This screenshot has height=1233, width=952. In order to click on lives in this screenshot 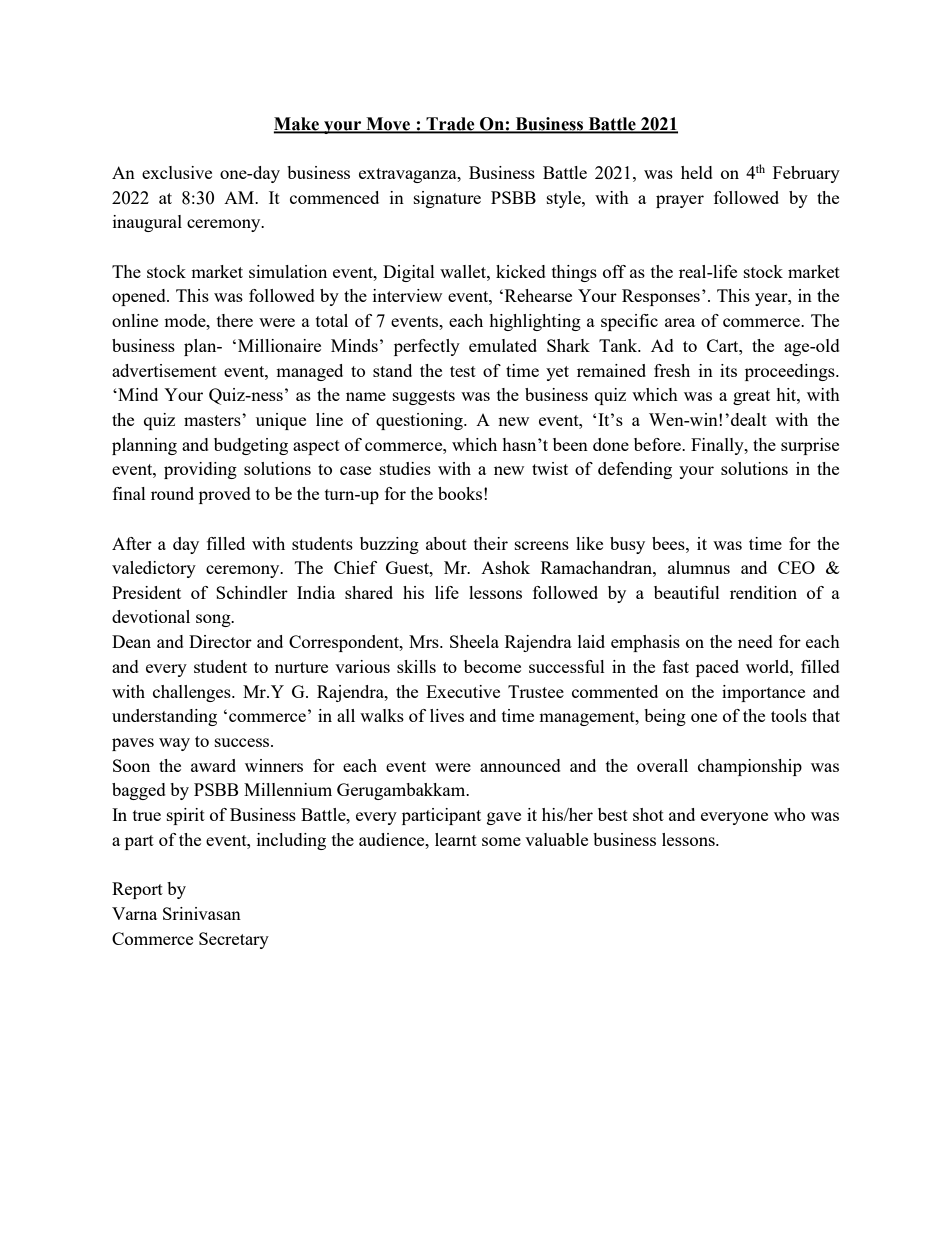, I will do `click(447, 715)`.
